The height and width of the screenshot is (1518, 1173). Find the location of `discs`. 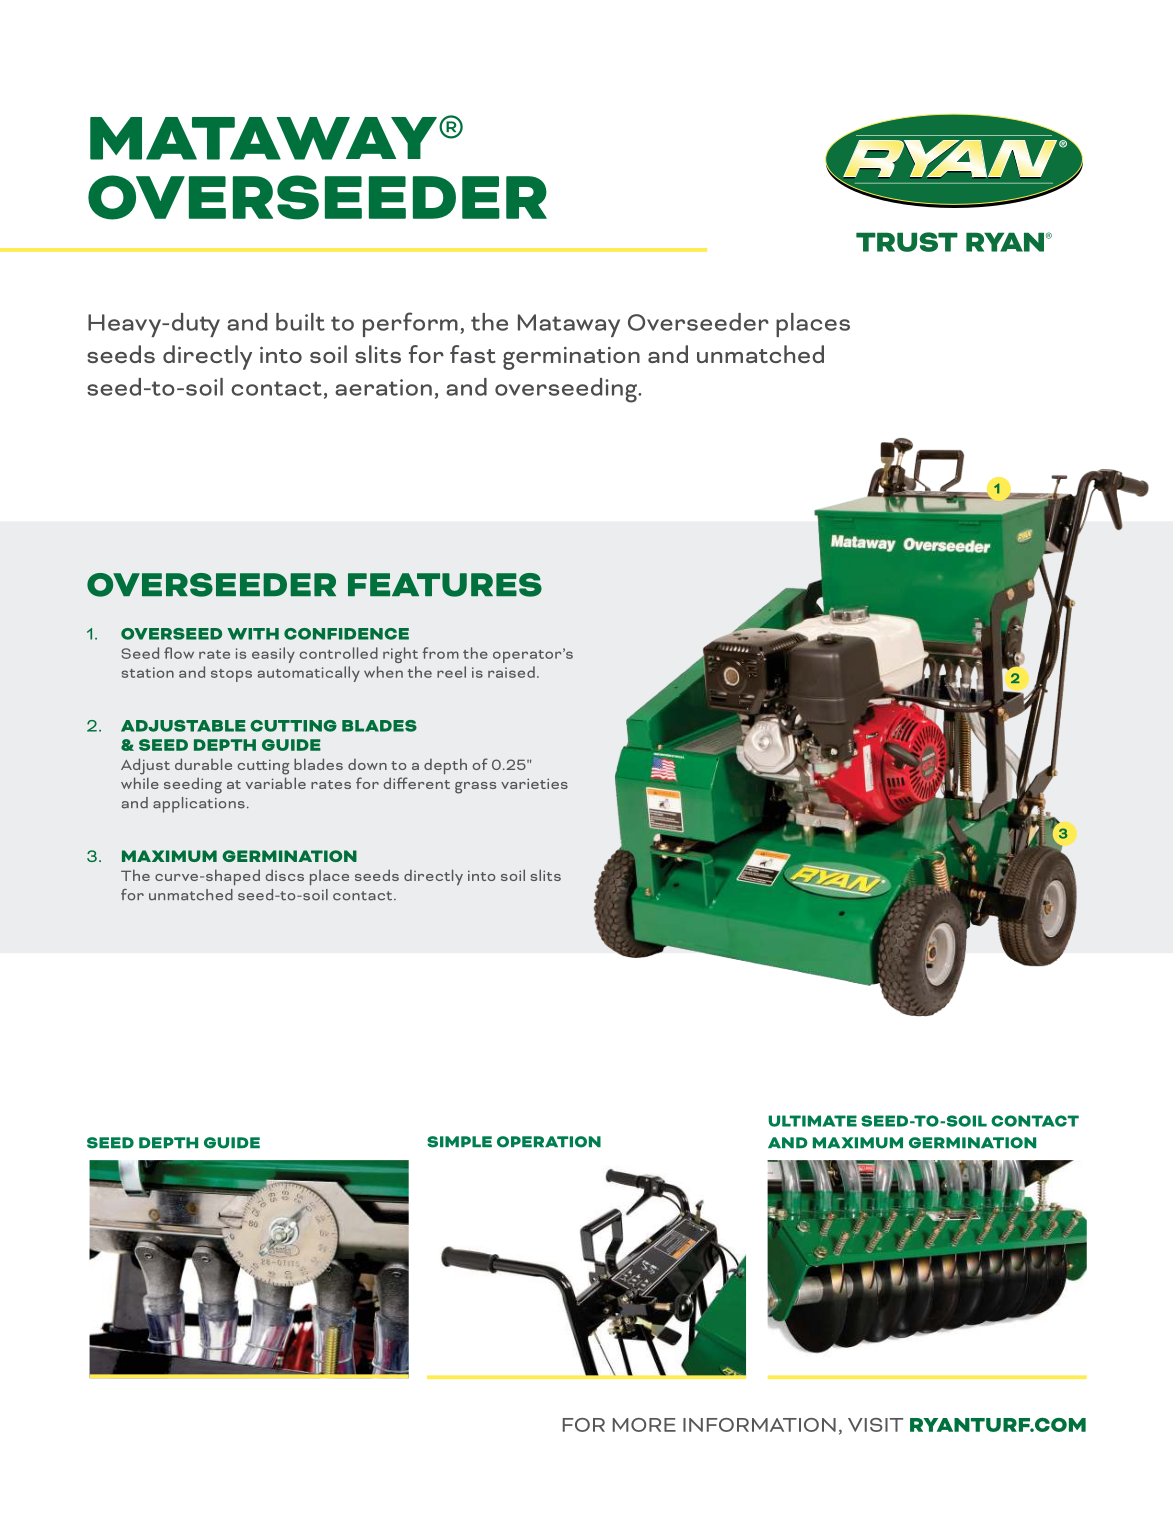

discs is located at coordinates (284, 875).
